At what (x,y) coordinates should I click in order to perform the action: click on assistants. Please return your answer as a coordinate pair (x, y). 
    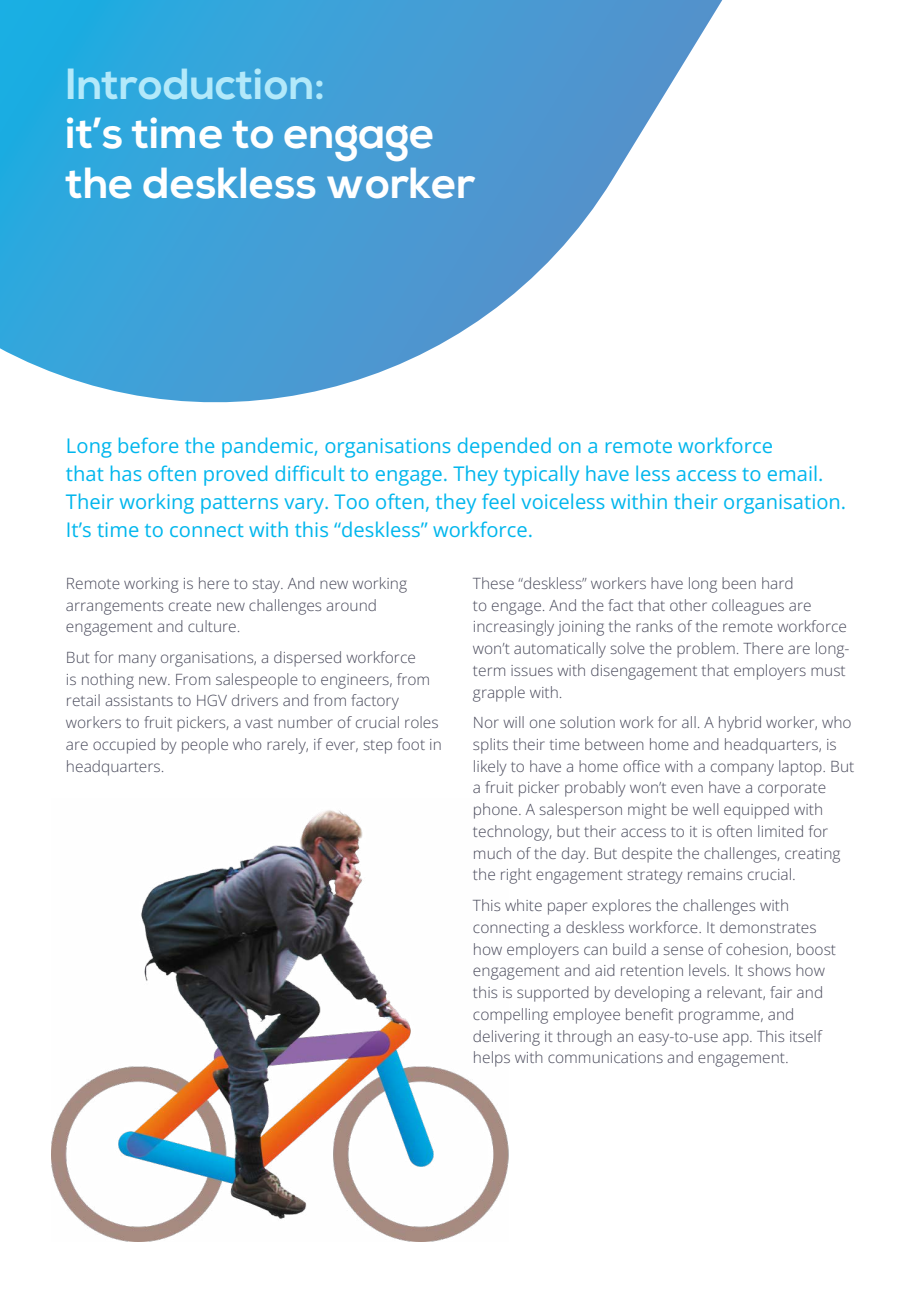
    Looking at the image, I should click on (139, 700).
